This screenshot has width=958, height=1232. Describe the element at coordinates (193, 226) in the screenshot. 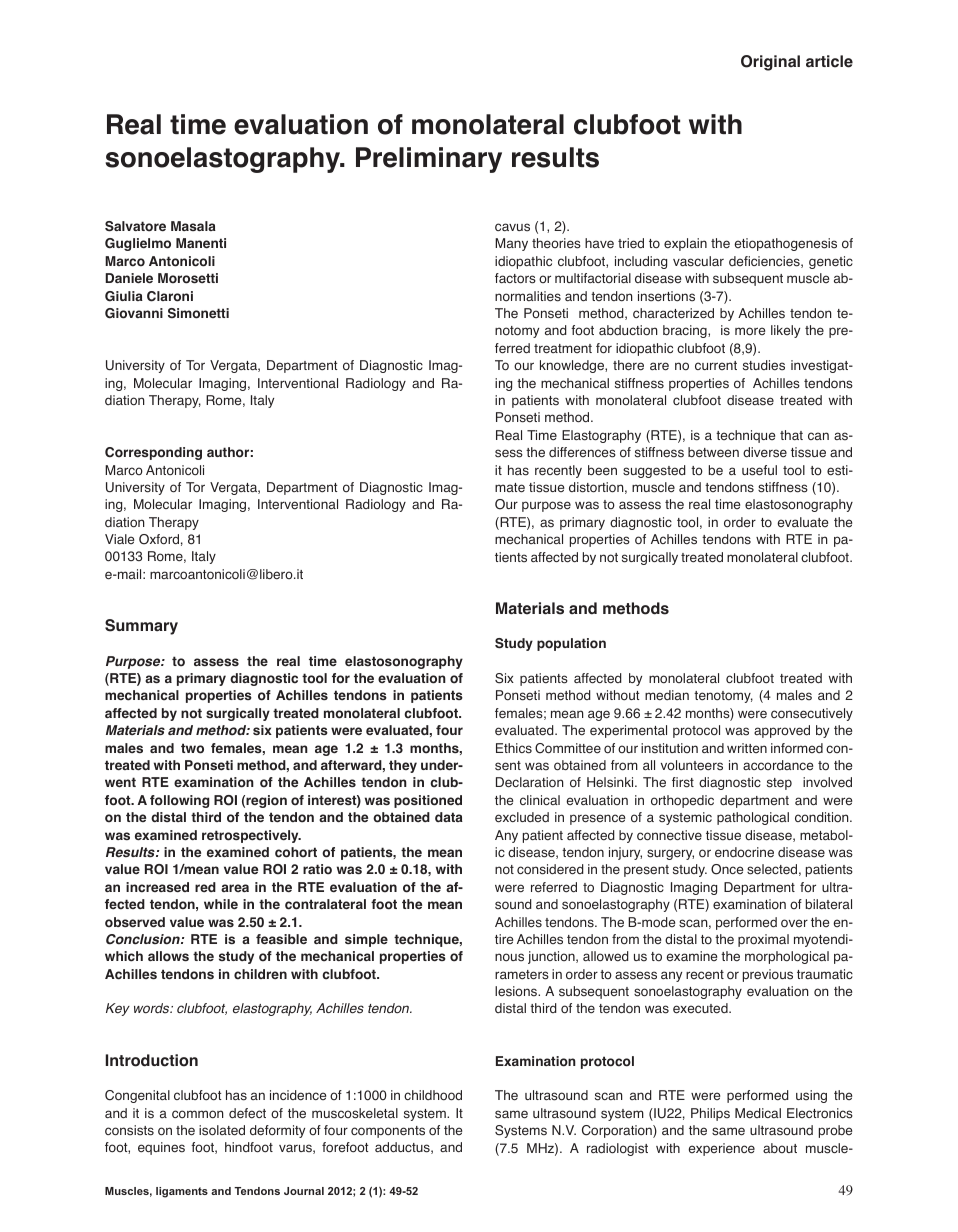

I see `Masala` at that location.
